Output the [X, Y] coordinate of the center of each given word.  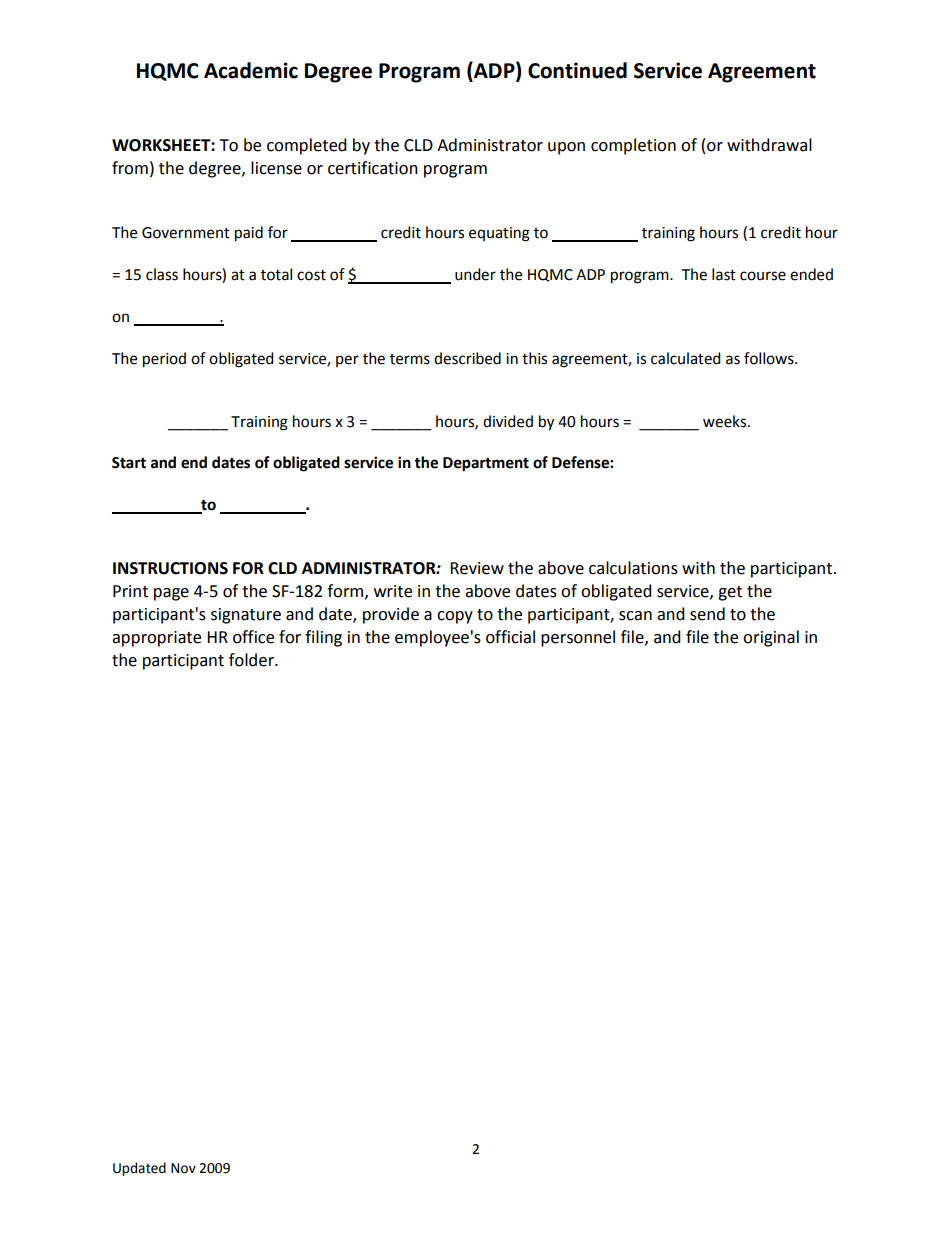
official [510, 637]
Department [486, 464]
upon [566, 148]
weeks [726, 421]
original [771, 638]
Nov [183, 1168]
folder [252, 660]
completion [633, 146]
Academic [251, 70]
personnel [578, 638]
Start [129, 463]
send [707, 614]
